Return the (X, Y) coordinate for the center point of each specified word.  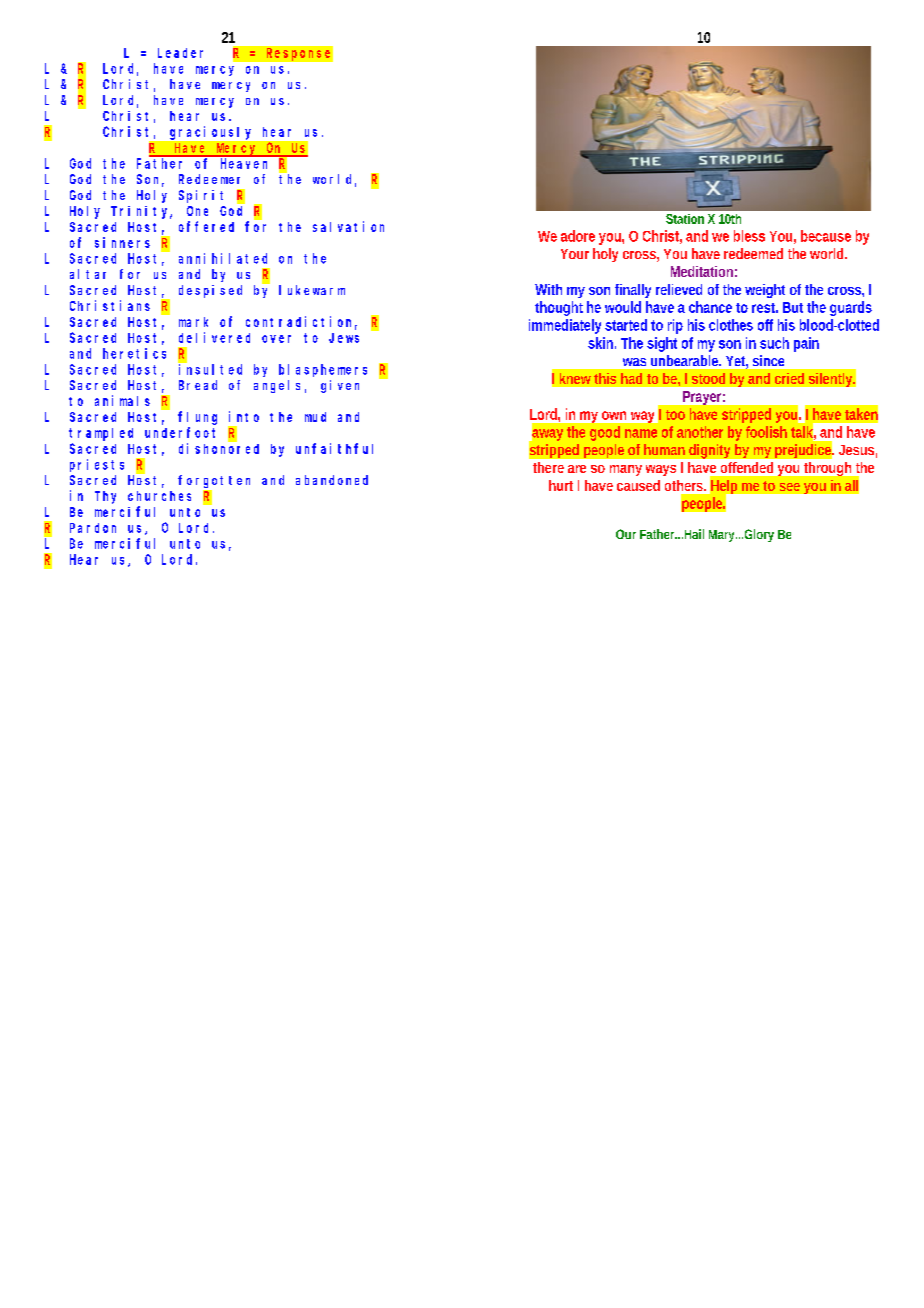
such (774, 343)
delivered (214, 337)
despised (210, 291)
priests (97, 465)
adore (578, 236)
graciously (210, 133)
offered (206, 226)
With (548, 289)
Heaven (244, 163)
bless (749, 236)
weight (765, 291)
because (826, 236)
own (614, 415)
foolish (766, 432)
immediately (565, 326)
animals (122, 400)
